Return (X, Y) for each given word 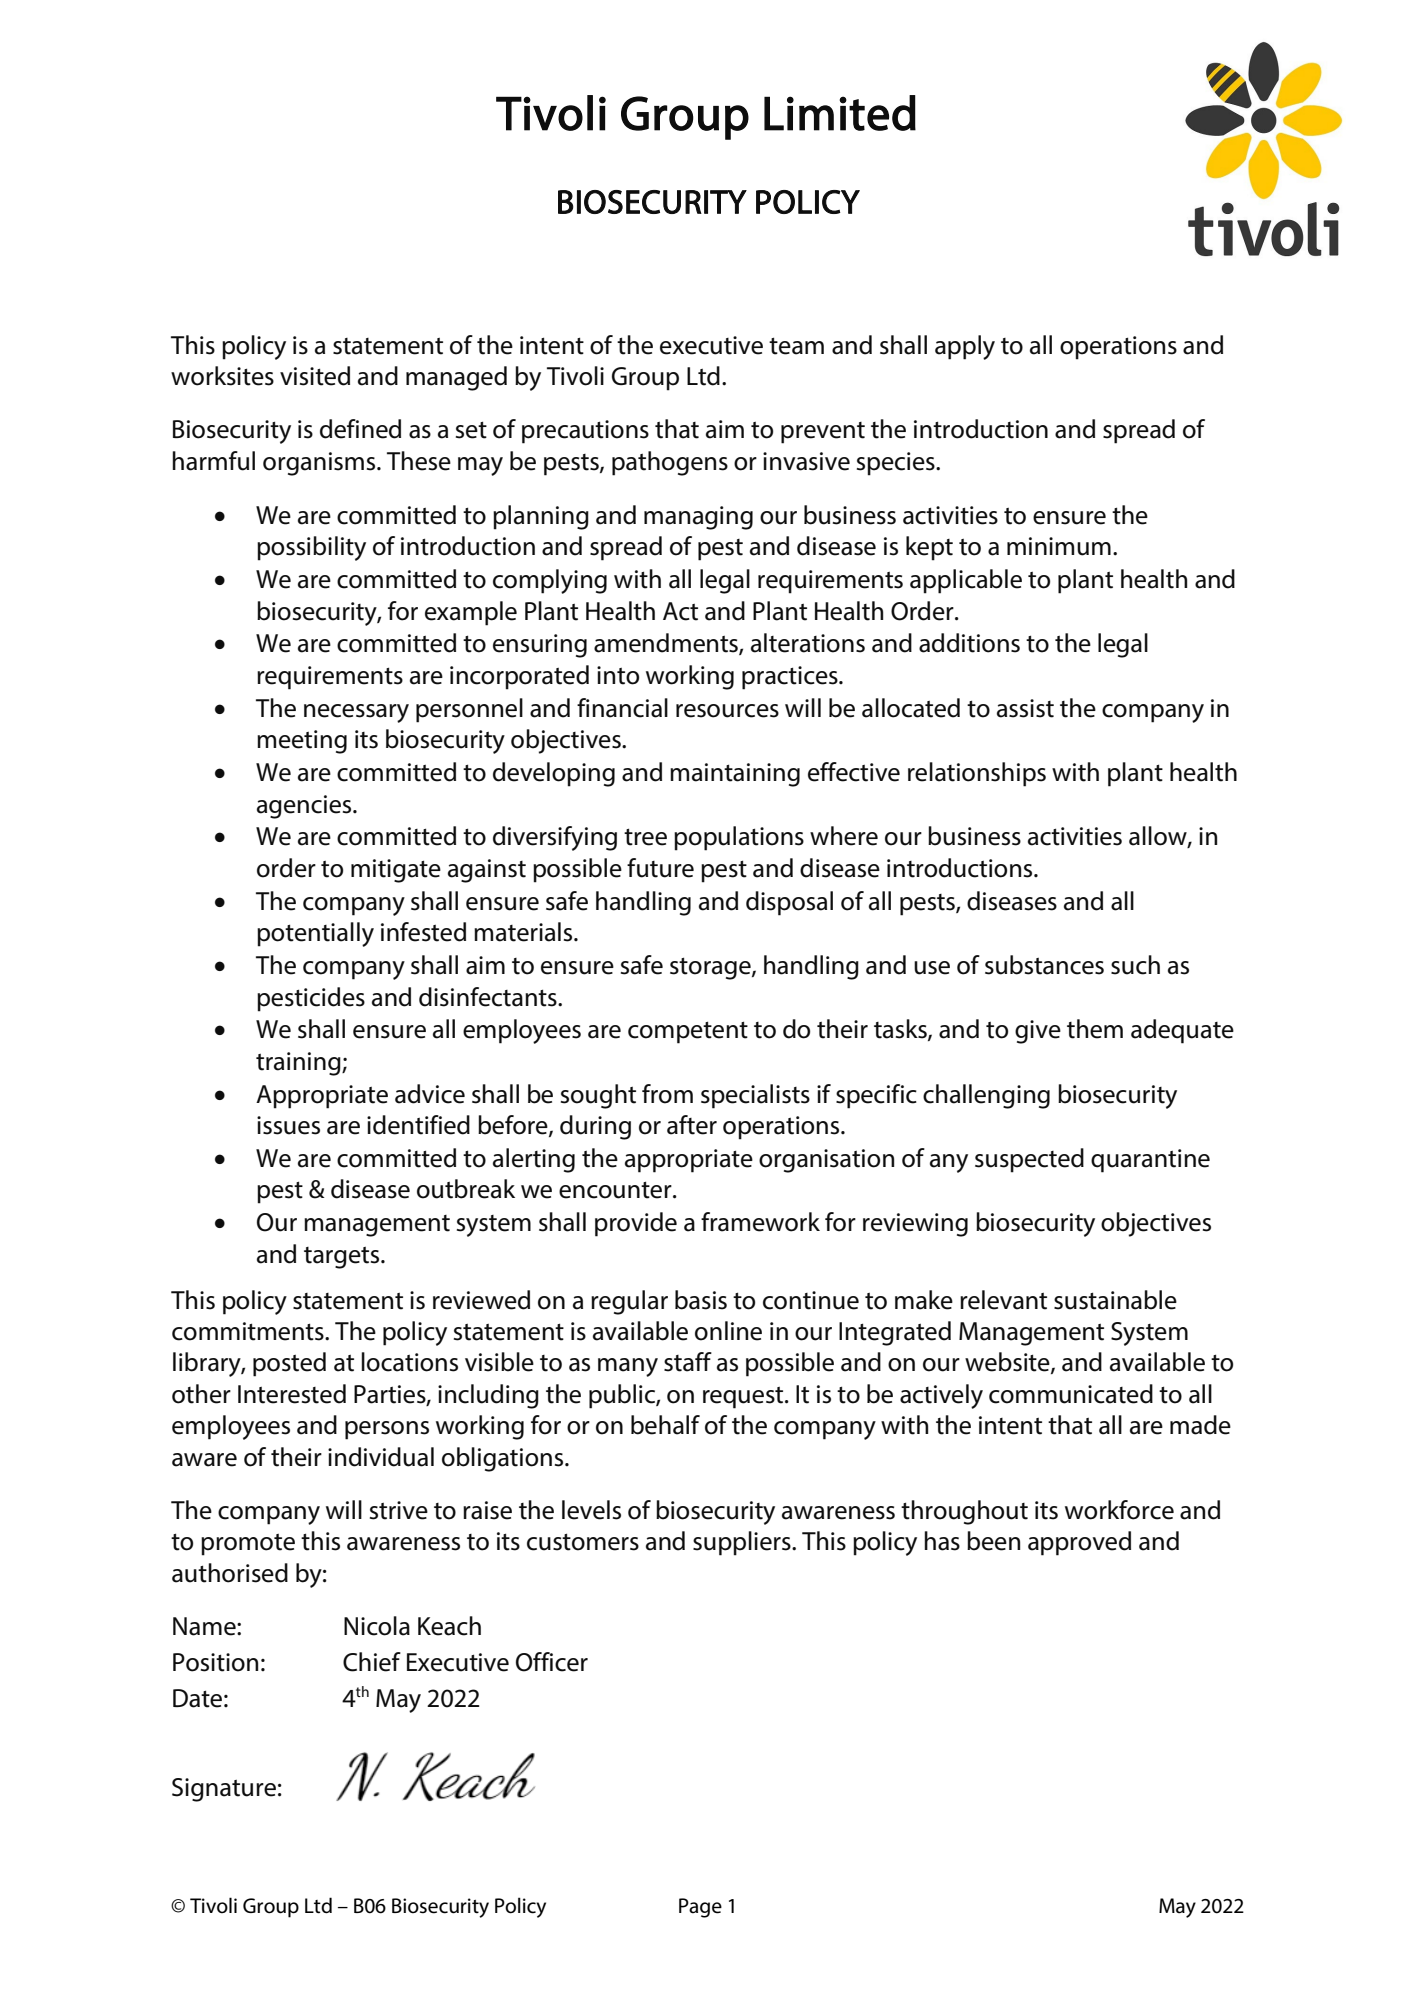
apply (965, 347)
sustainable (1115, 1300)
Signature (224, 1790)
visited (315, 376)
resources (727, 711)
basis (701, 1300)
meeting (302, 742)
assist (1025, 708)
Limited (840, 113)
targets (343, 1258)
